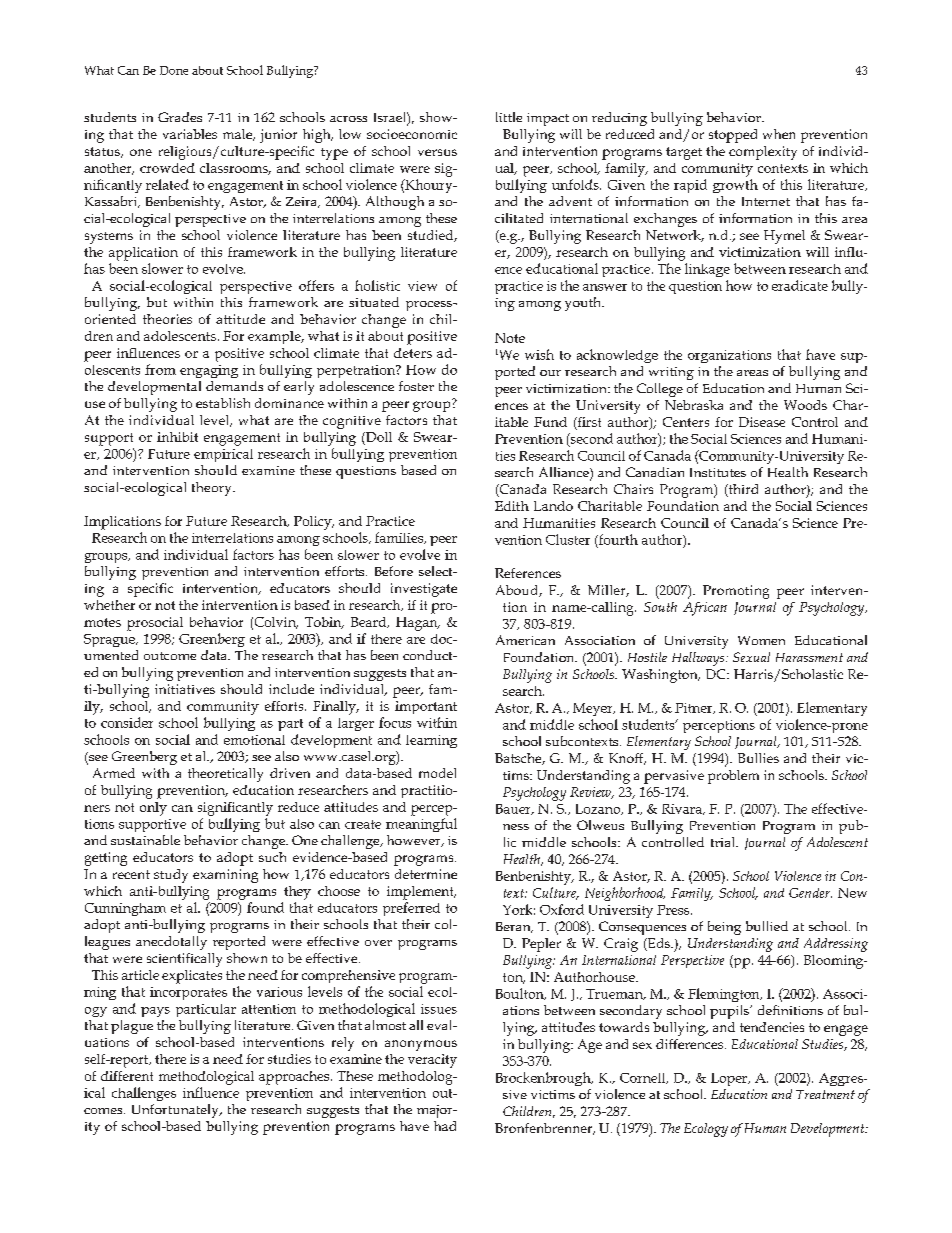  Describe the element at coordinates (109, 605) in the screenshot. I see `whether` at that location.
